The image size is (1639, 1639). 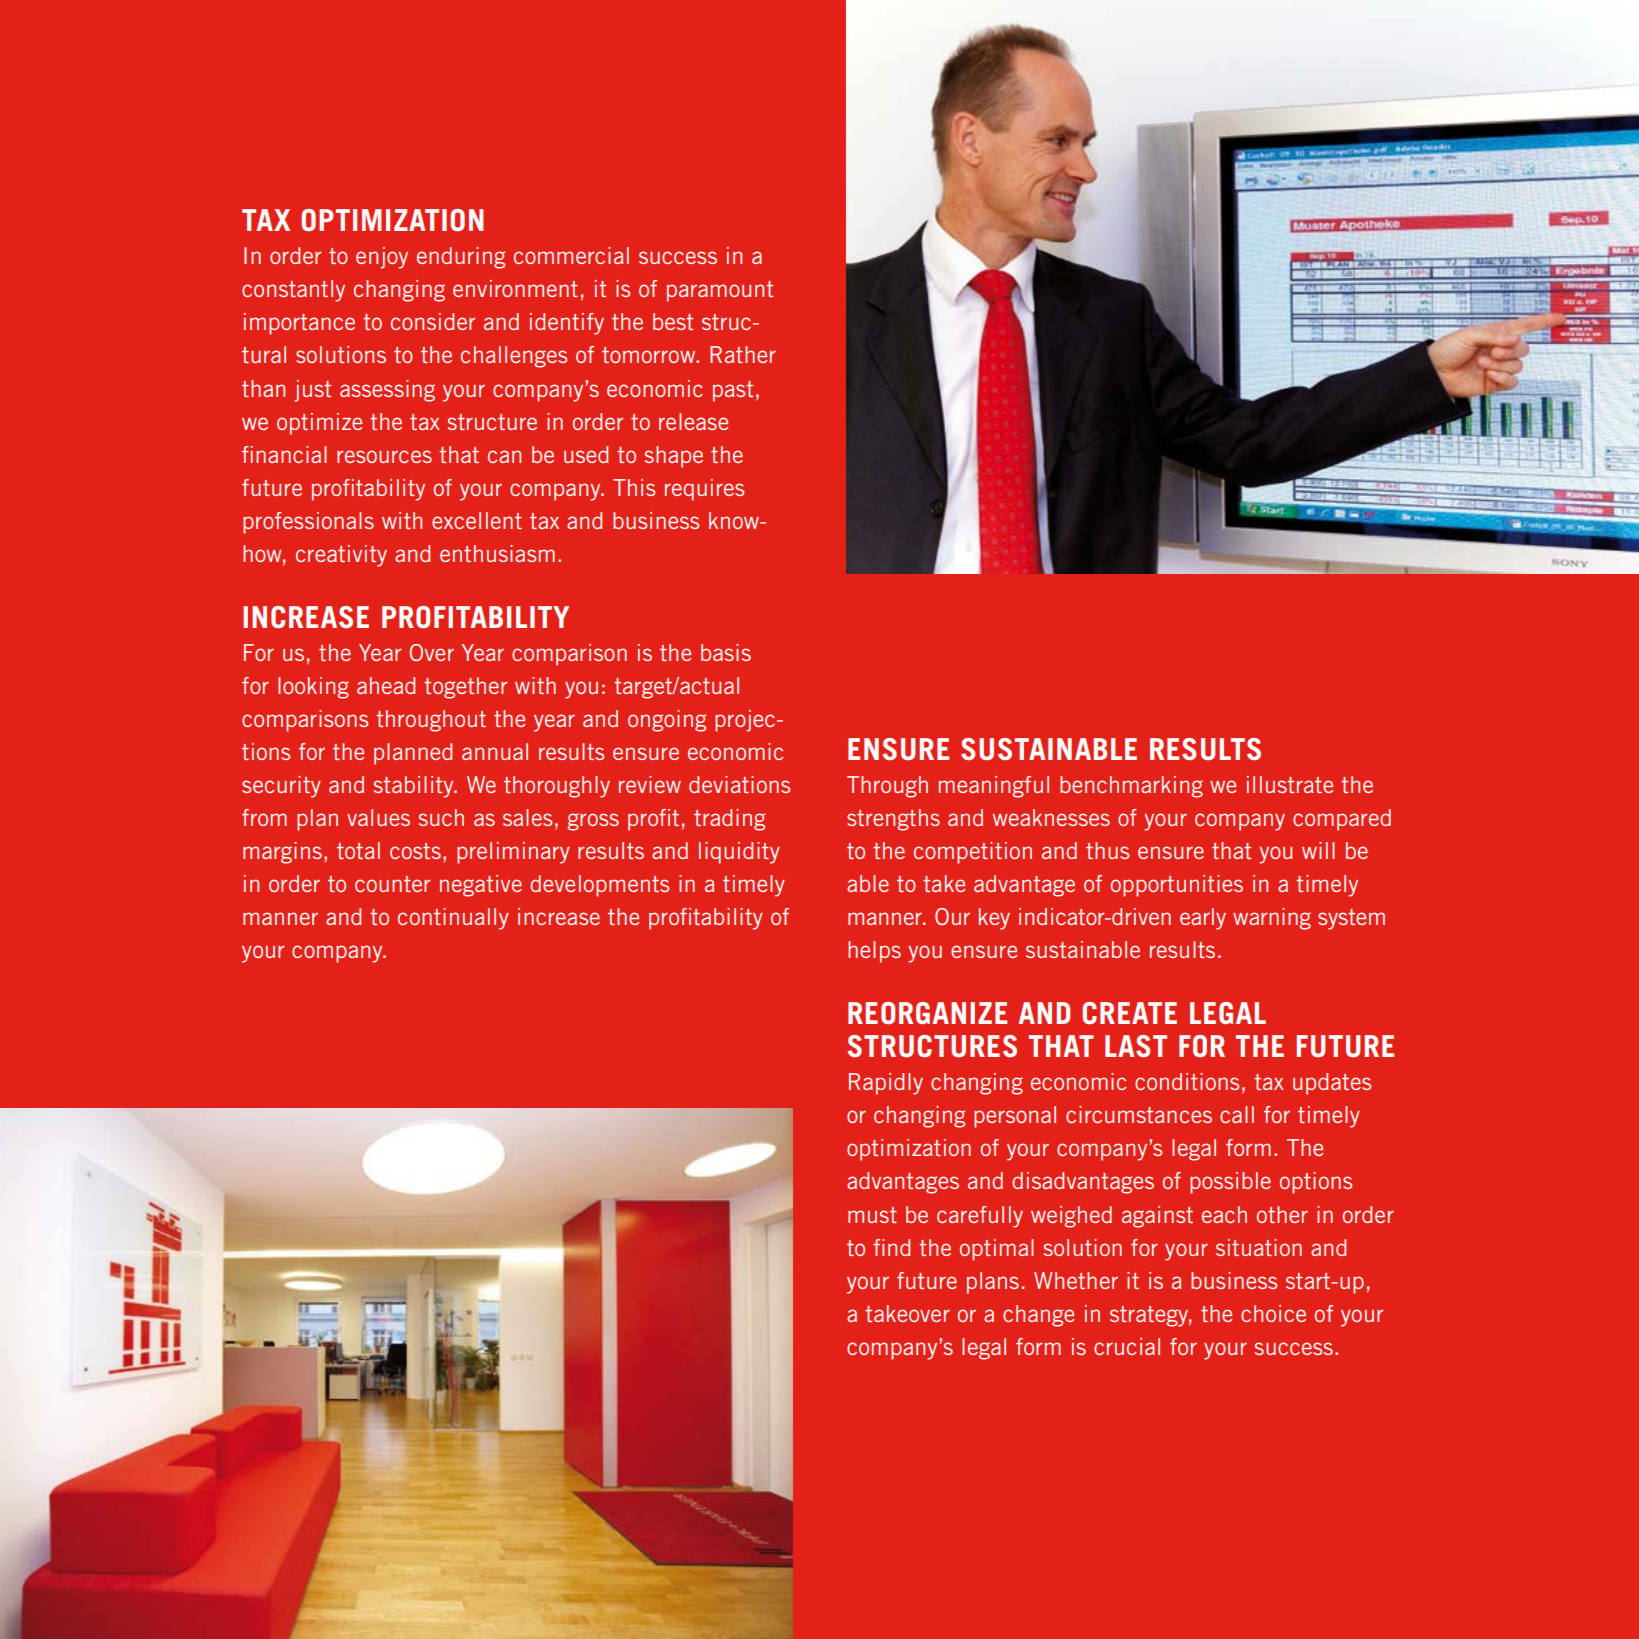 I want to click on illustrate, so click(x=1290, y=784).
